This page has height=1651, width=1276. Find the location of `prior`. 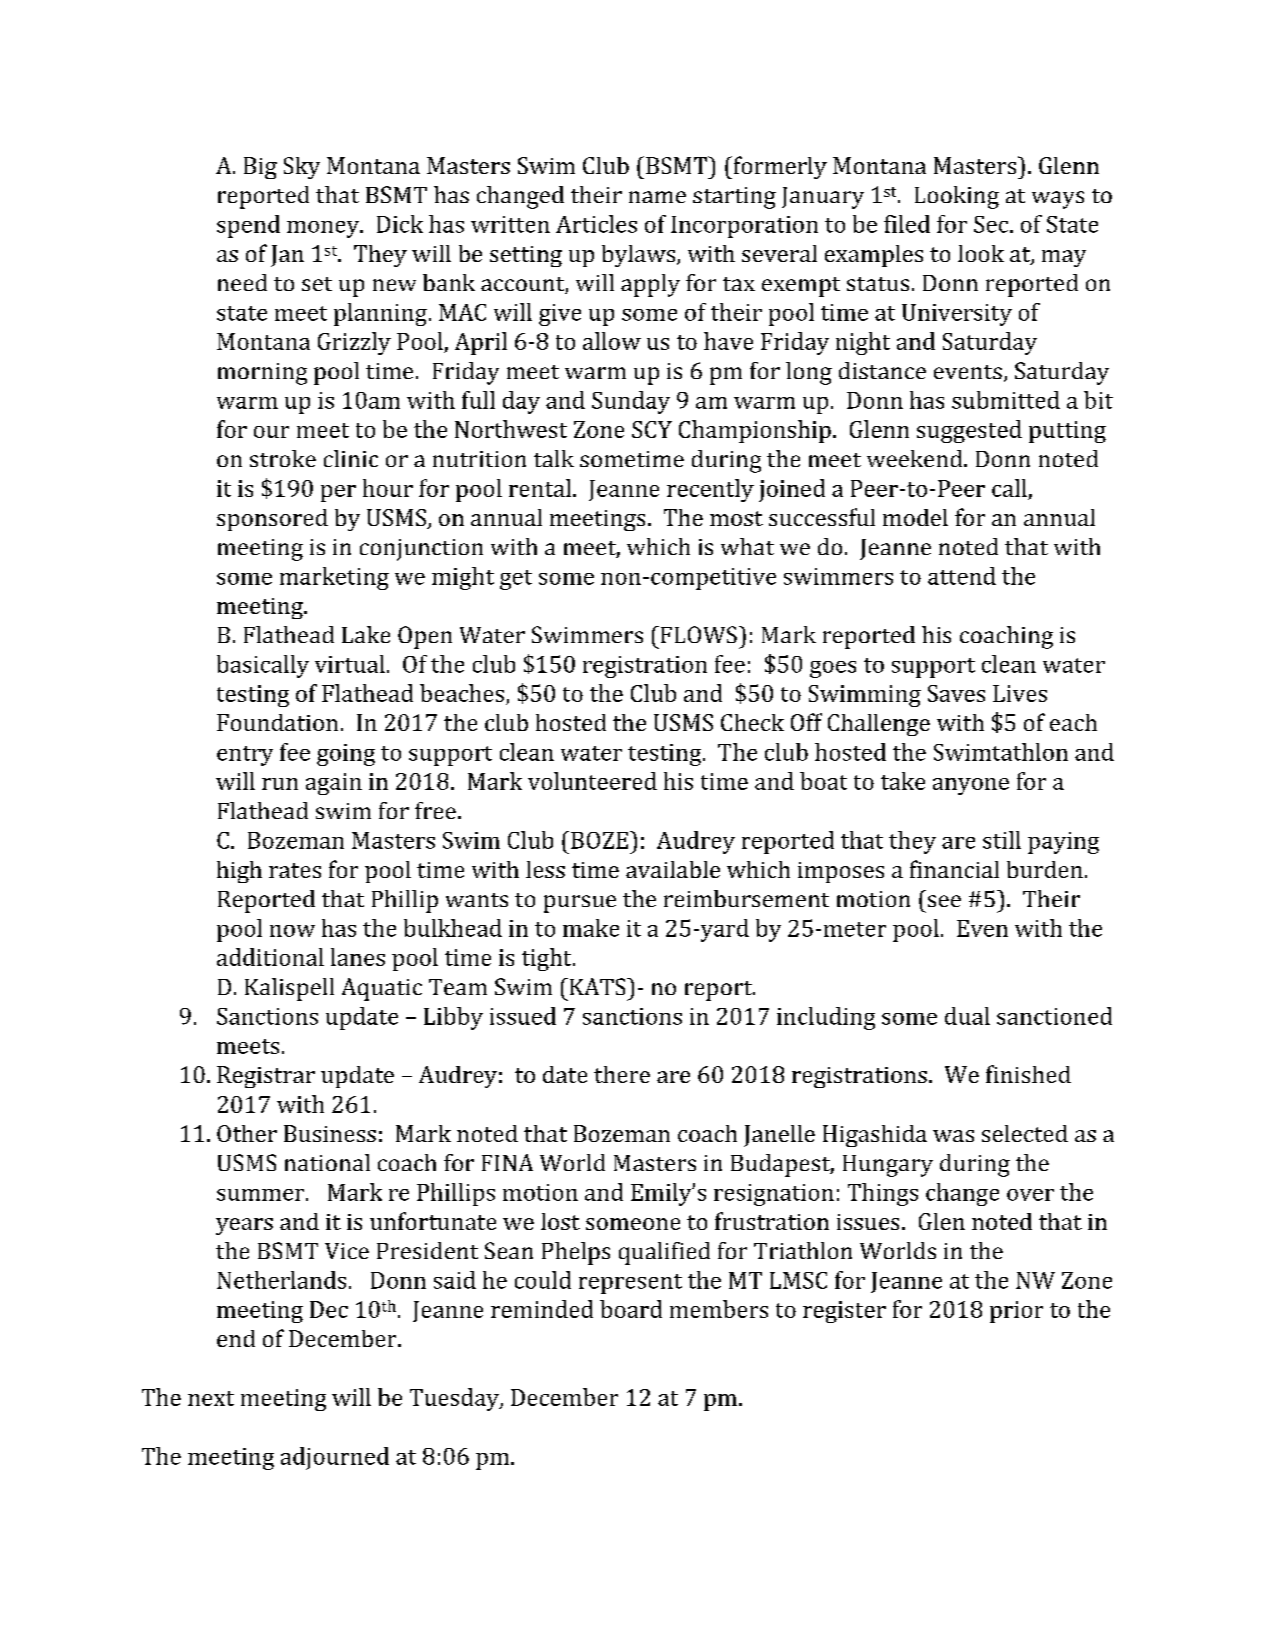

prior is located at coordinates (1016, 1312).
